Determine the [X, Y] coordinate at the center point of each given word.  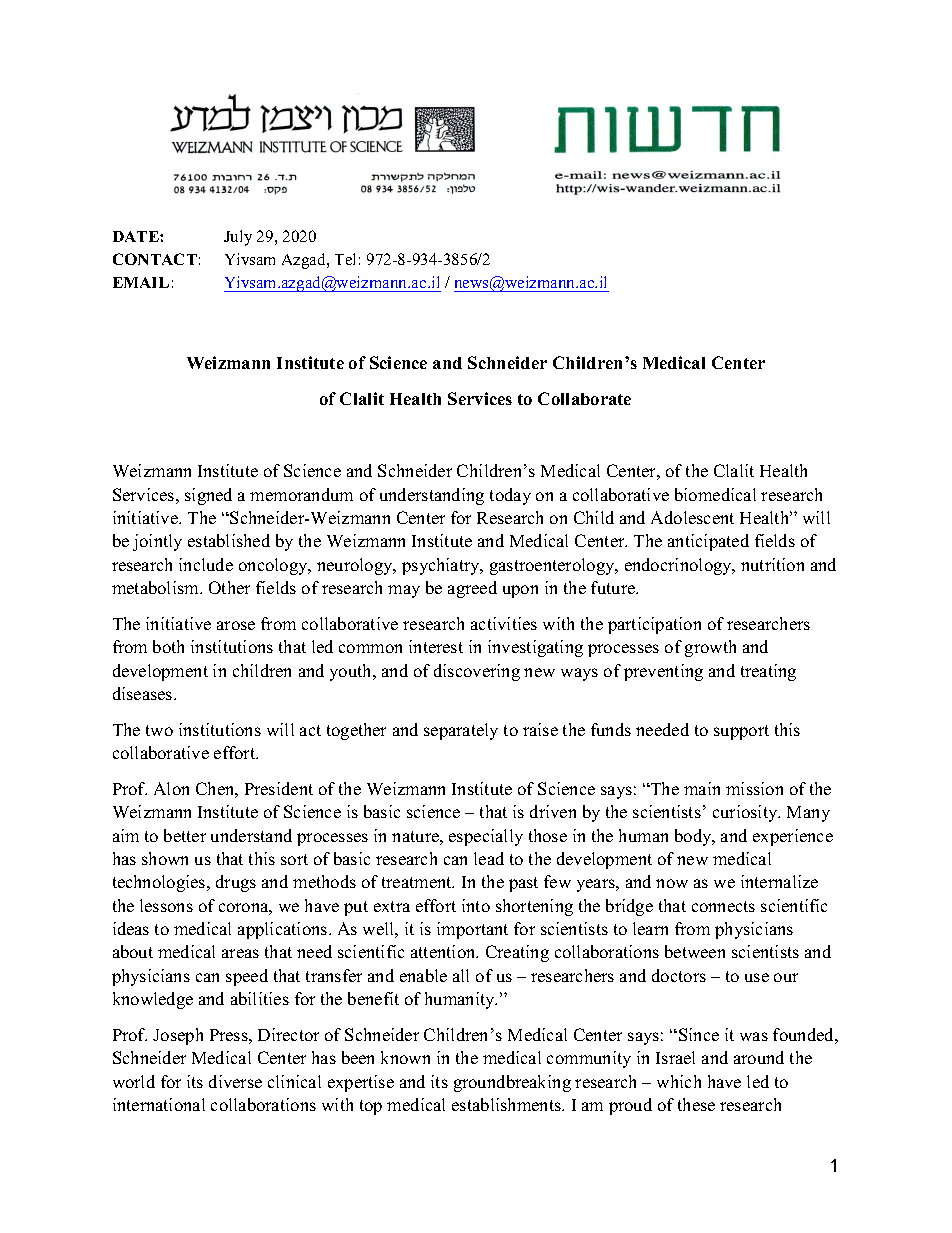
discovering [477, 672]
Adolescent [692, 517]
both [168, 646]
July [238, 238]
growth [710, 648]
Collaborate [584, 398]
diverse [235, 1081]
